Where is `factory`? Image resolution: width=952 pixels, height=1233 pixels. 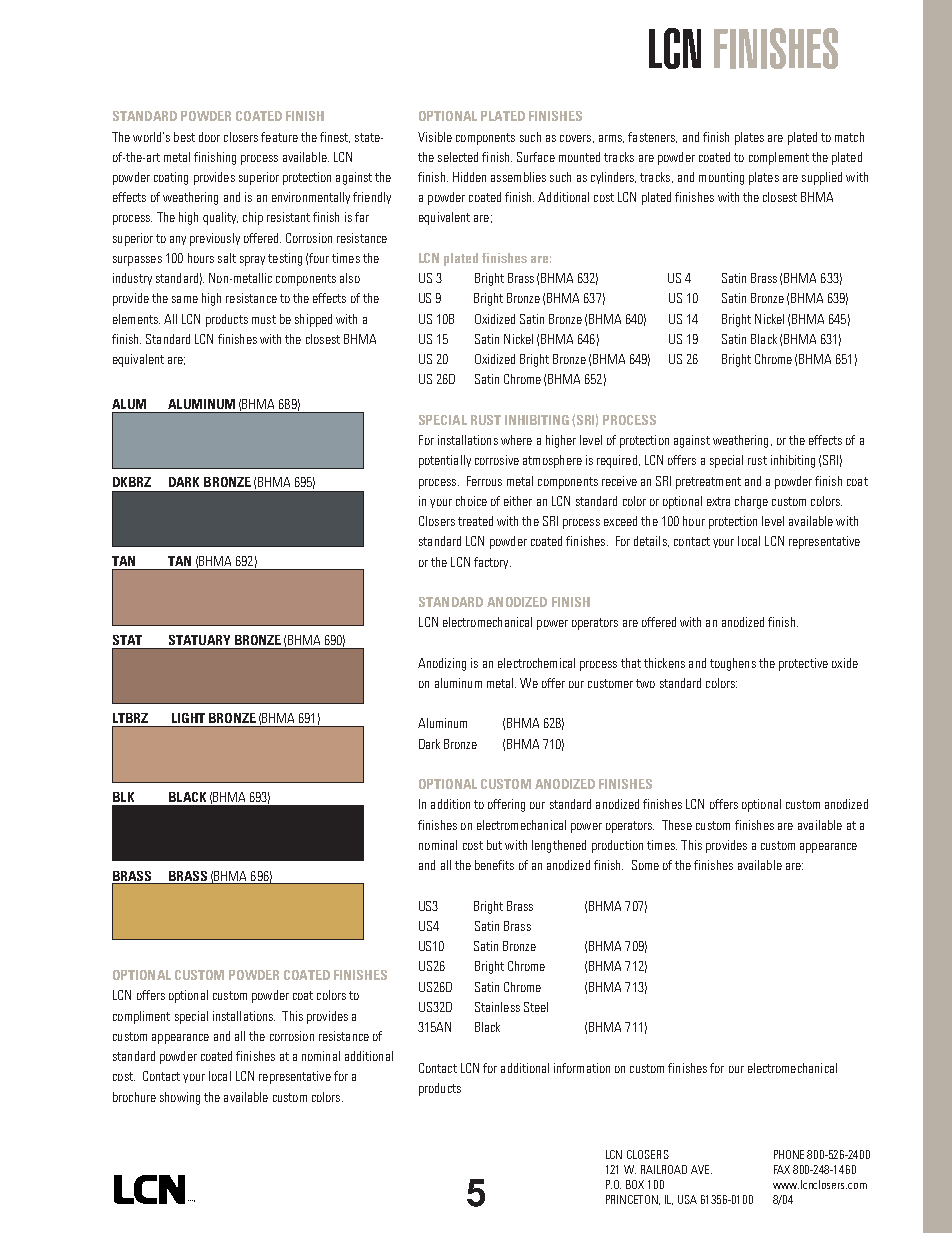
factory is located at coordinates (492, 563).
